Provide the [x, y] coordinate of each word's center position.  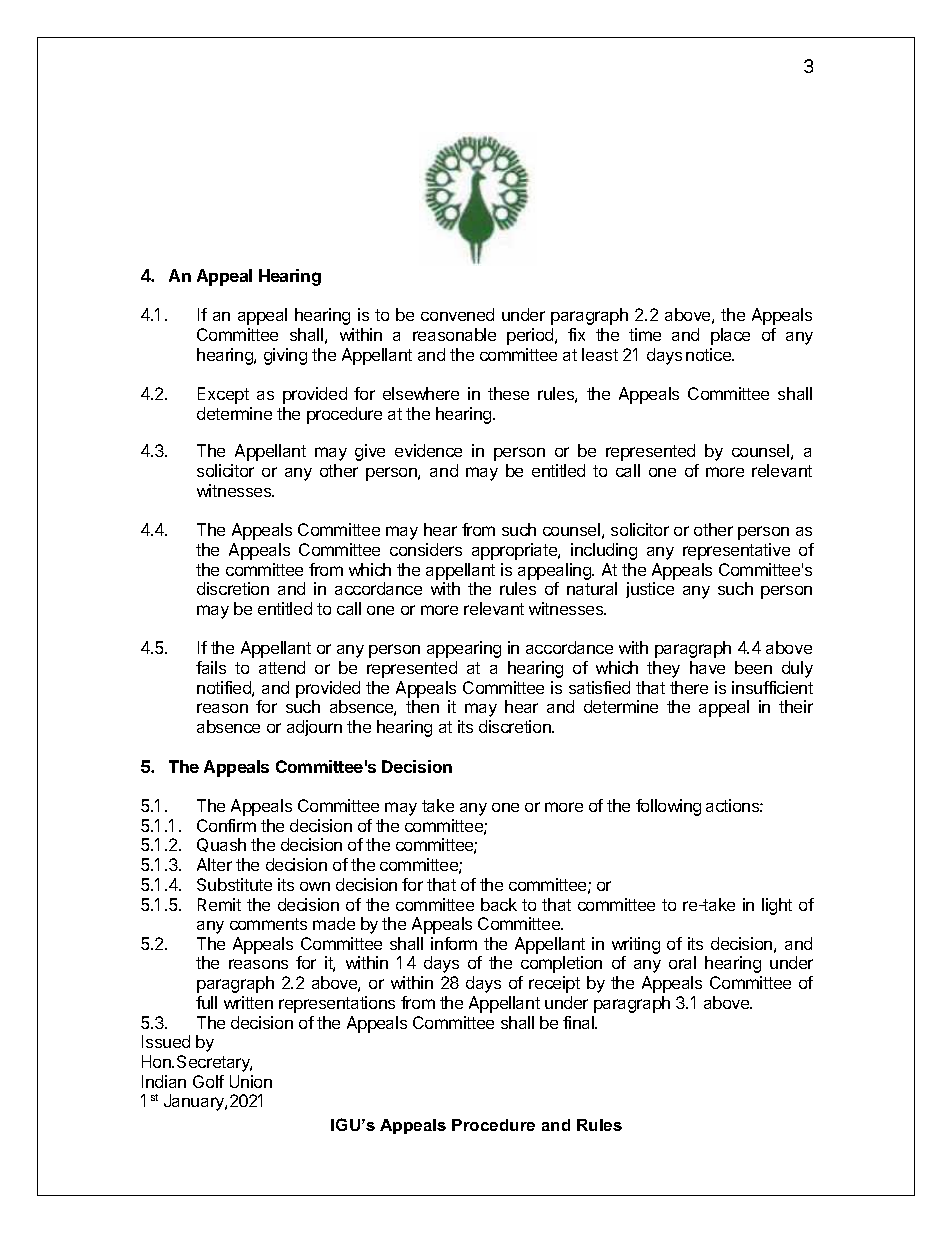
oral [682, 962]
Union [251, 1081]
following [668, 807]
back [499, 904]
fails [211, 667]
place [730, 336]
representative [736, 551]
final [579, 1022]
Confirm [226, 825]
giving [285, 356]
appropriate [515, 551]
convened [457, 314]
